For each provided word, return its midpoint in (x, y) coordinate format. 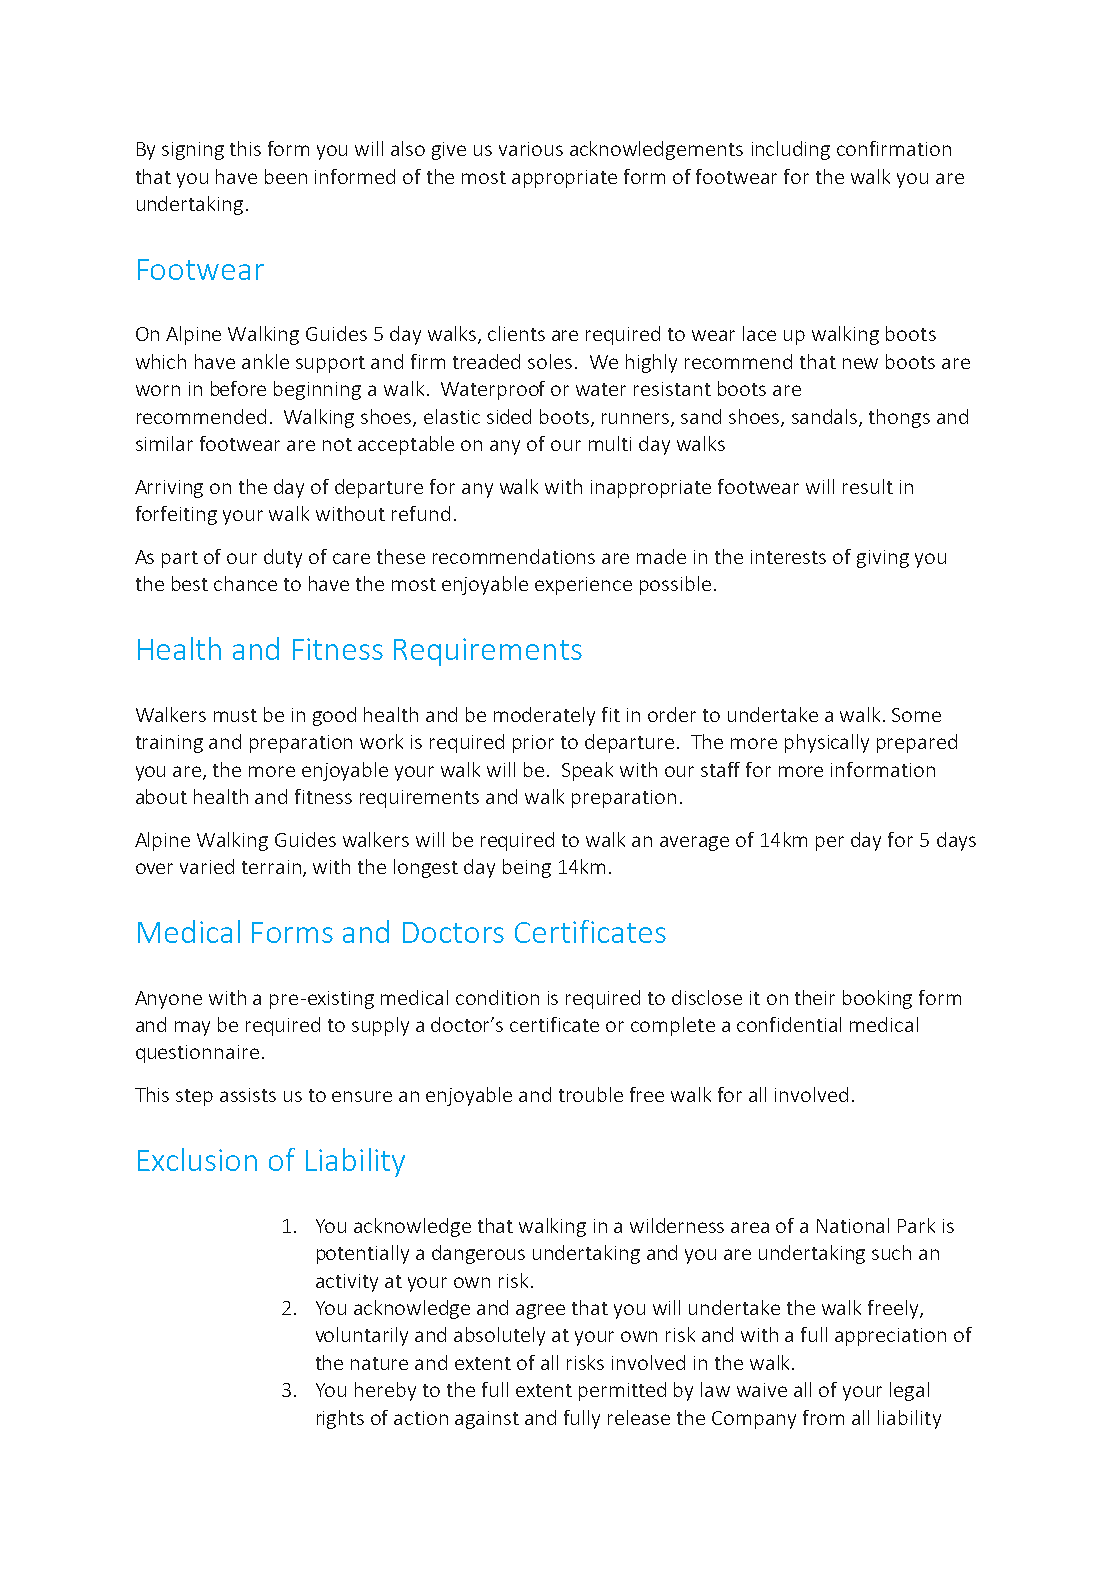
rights (340, 1419)
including (791, 150)
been (286, 176)
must (235, 715)
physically (827, 743)
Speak (587, 771)
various (531, 149)
